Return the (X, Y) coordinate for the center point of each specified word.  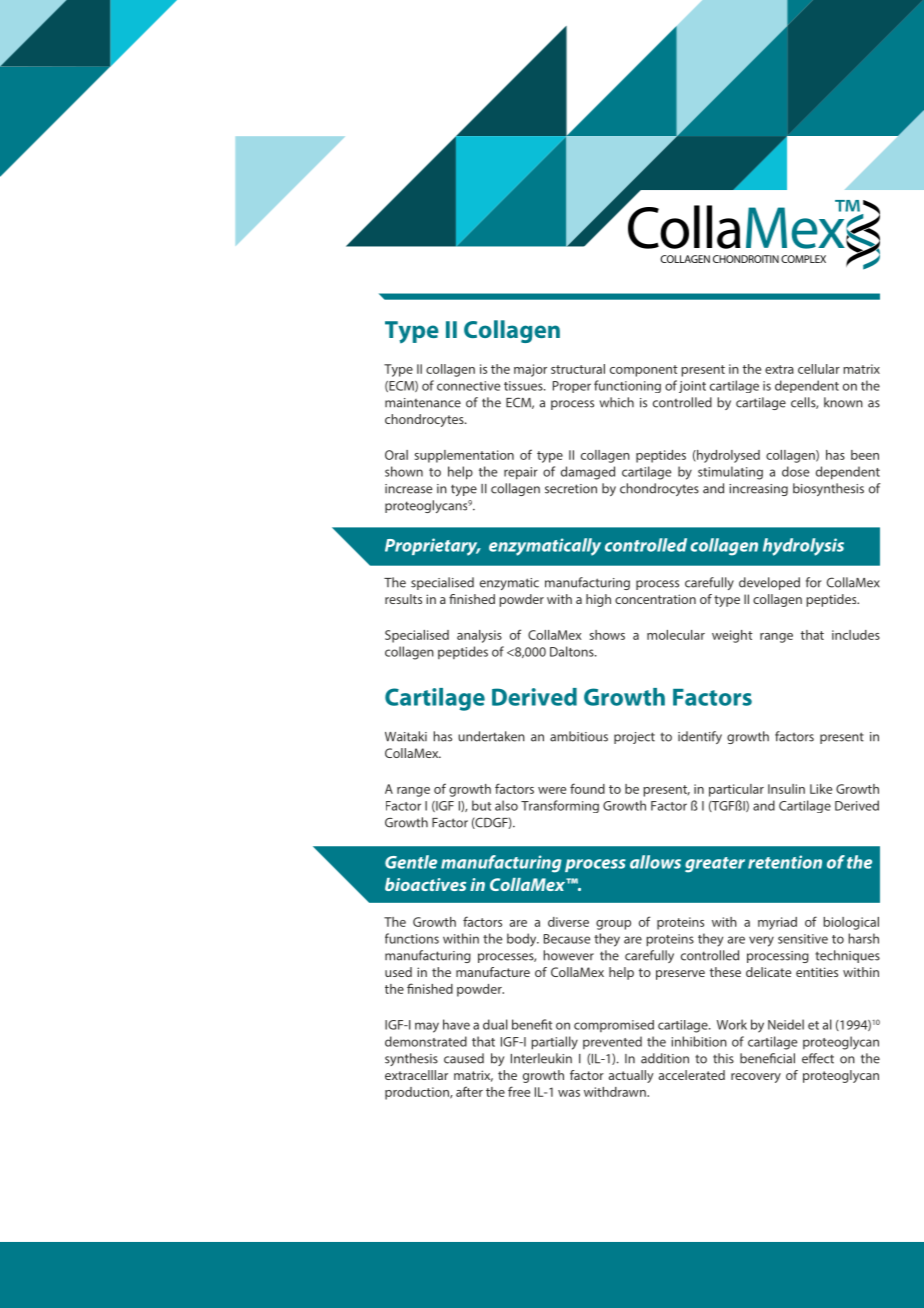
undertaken (491, 736)
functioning (627, 386)
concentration (655, 599)
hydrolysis (803, 547)
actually (631, 1076)
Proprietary (432, 547)
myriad (777, 923)
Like (821, 789)
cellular (819, 369)
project (634, 738)
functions (412, 938)
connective (468, 386)
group (613, 925)
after (469, 1091)
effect (818, 1058)
